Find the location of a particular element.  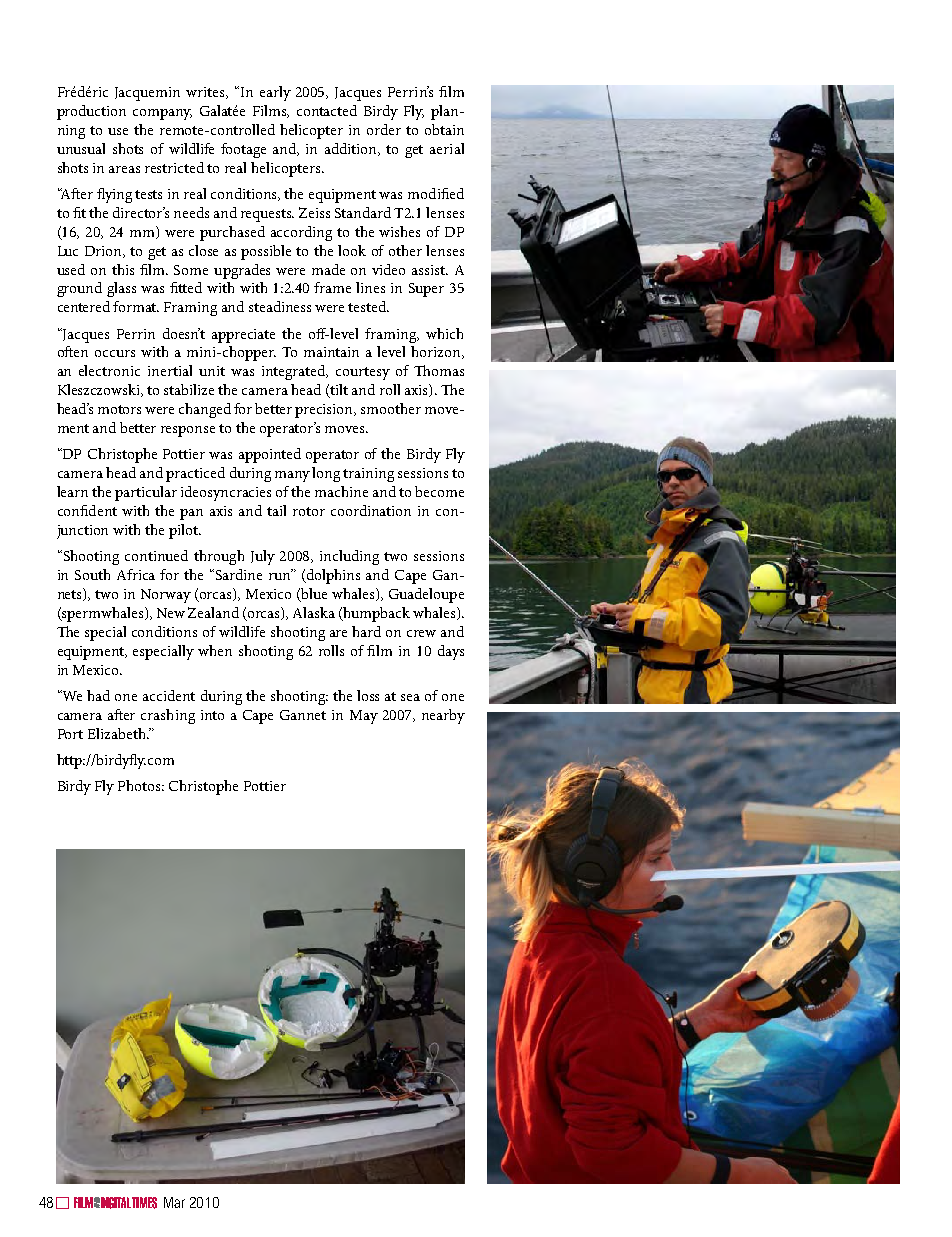

production is located at coordinates (91, 112).
